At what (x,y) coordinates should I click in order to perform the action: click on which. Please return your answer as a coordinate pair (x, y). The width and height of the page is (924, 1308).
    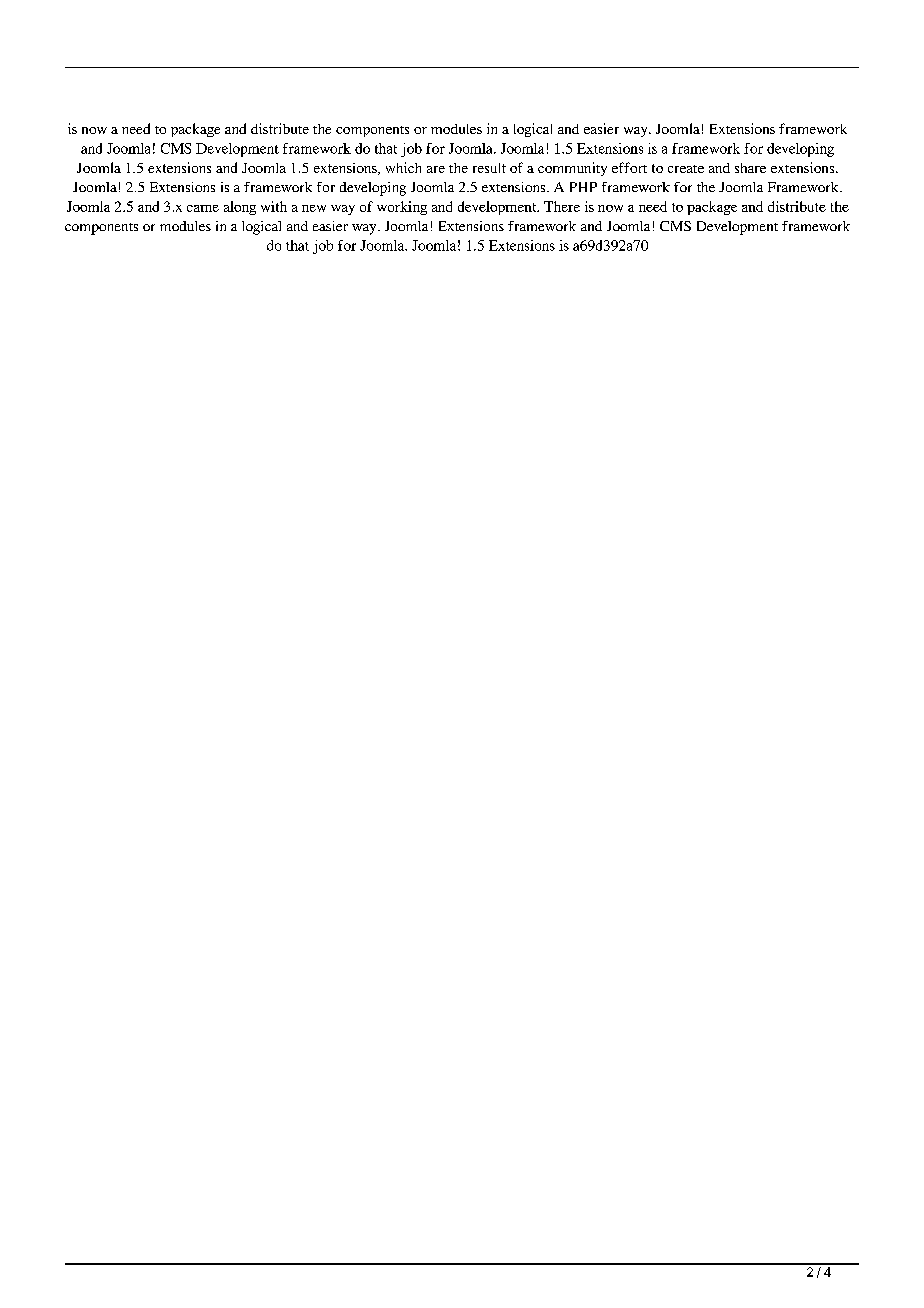
    Looking at the image, I should click on (403, 167).
